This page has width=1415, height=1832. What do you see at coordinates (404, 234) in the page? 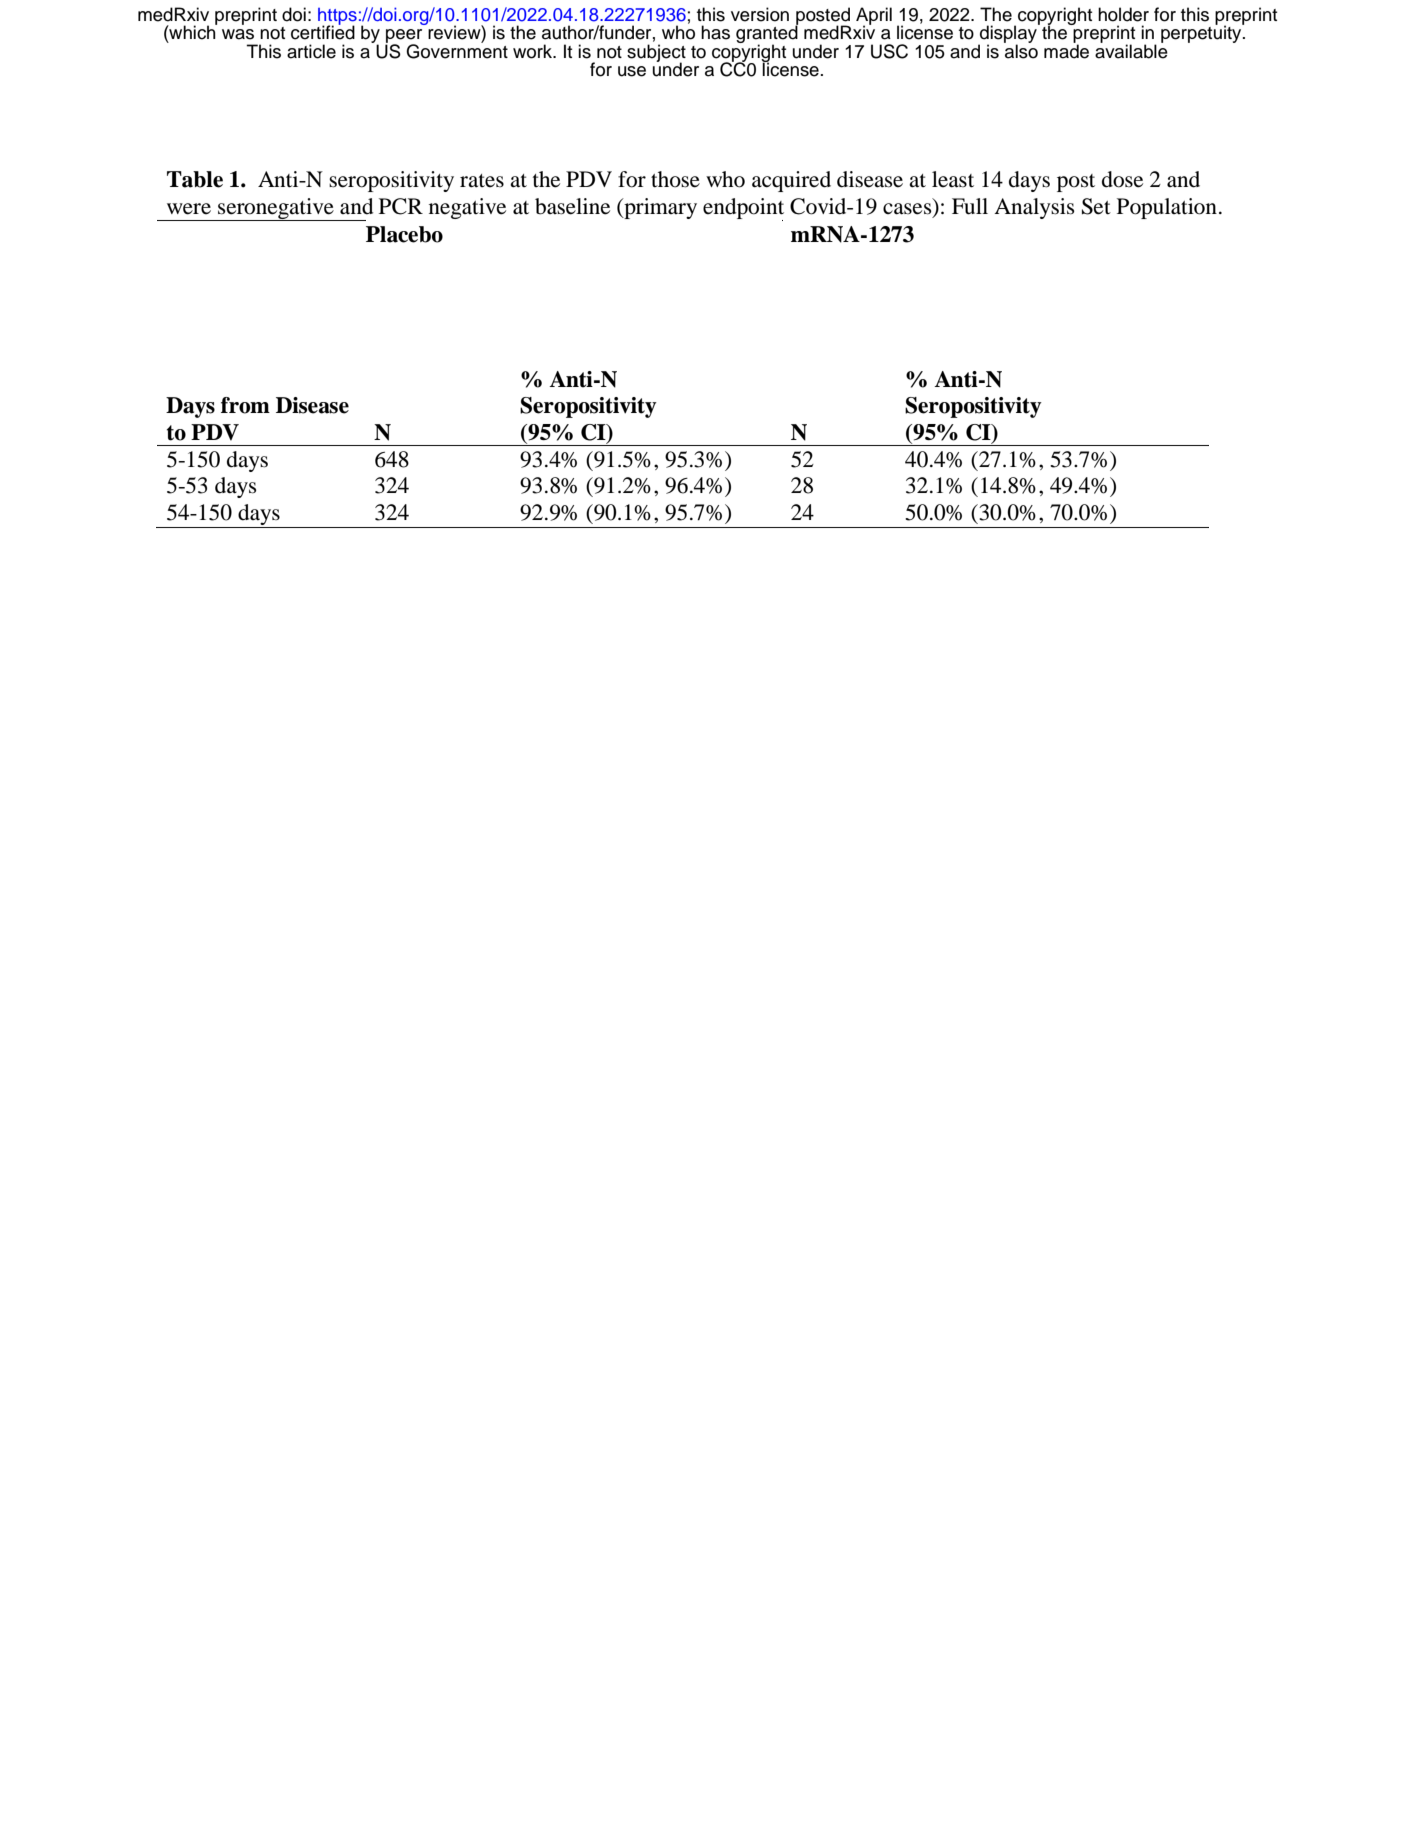
I see `Placebo` at bounding box center [404, 234].
